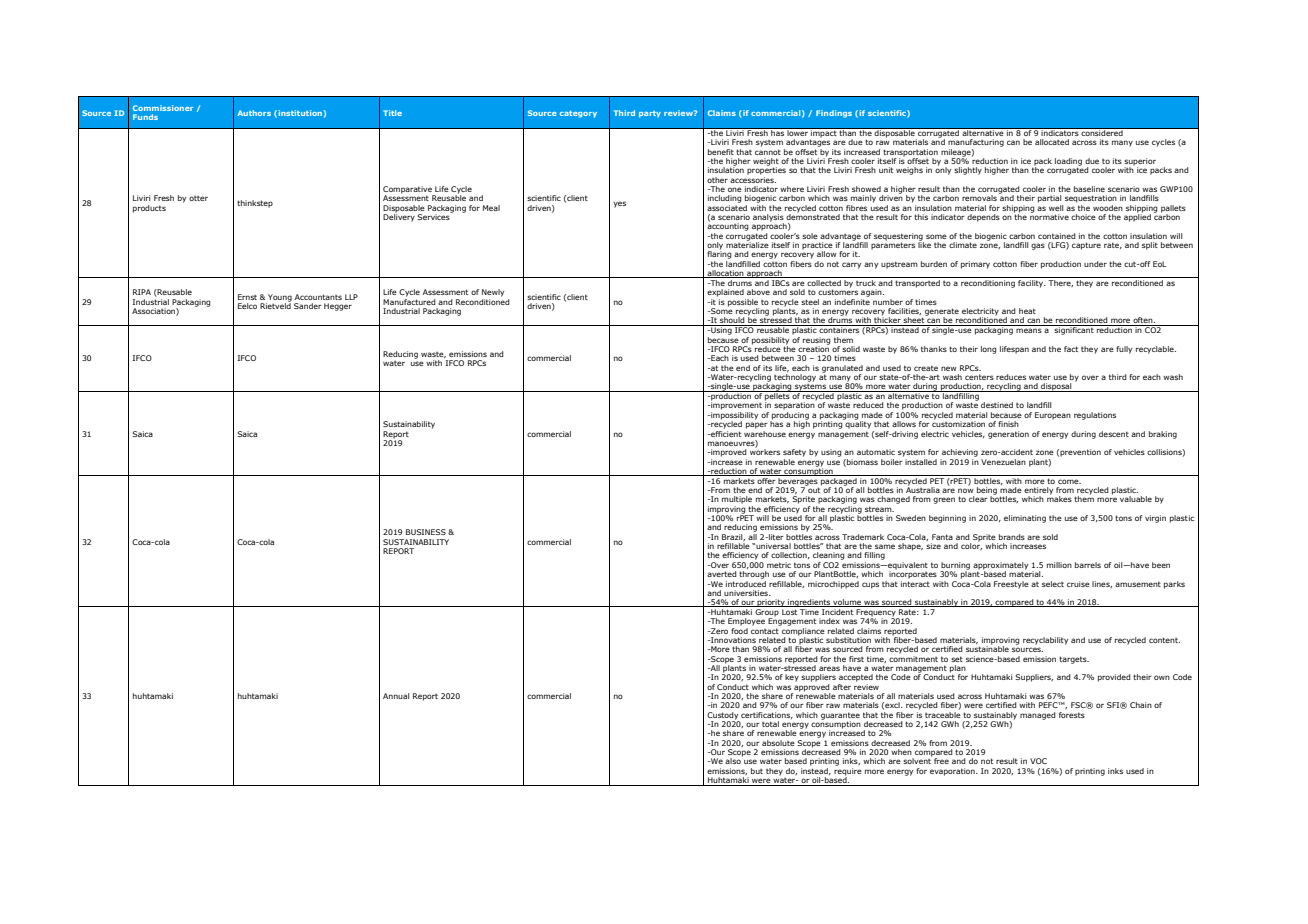 The image size is (1308, 924). I want to click on generation, so click(1008, 435).
